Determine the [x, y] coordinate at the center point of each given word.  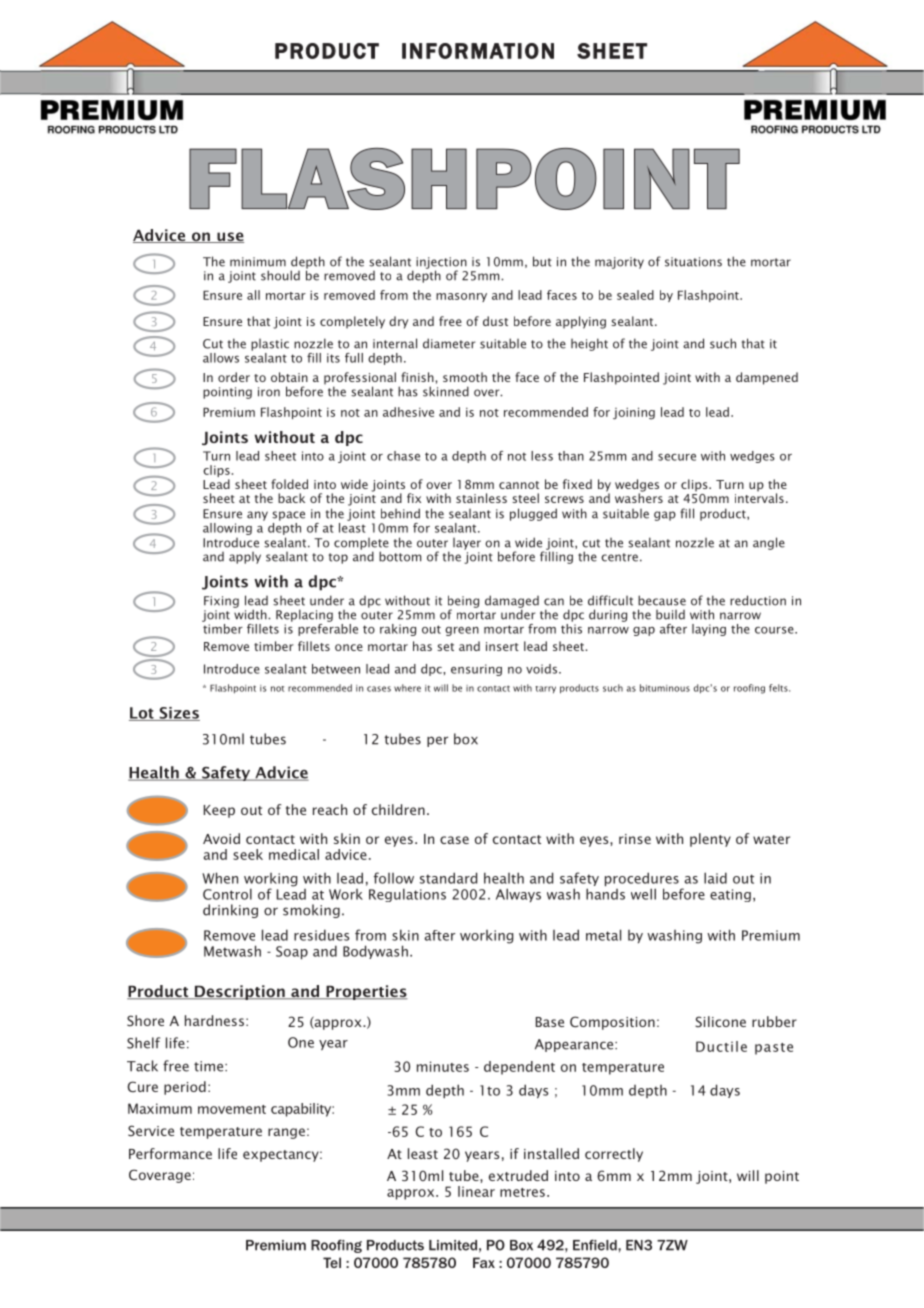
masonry [461, 297]
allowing [227, 529]
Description [240, 992]
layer [467, 544]
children [398, 809]
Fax [484, 1262]
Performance [170, 1153]
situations [693, 262]
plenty [710, 840]
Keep [219, 811]
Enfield [596, 1245]
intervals [759, 497]
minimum [258, 262]
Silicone [720, 1021]
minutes [443, 1066]
